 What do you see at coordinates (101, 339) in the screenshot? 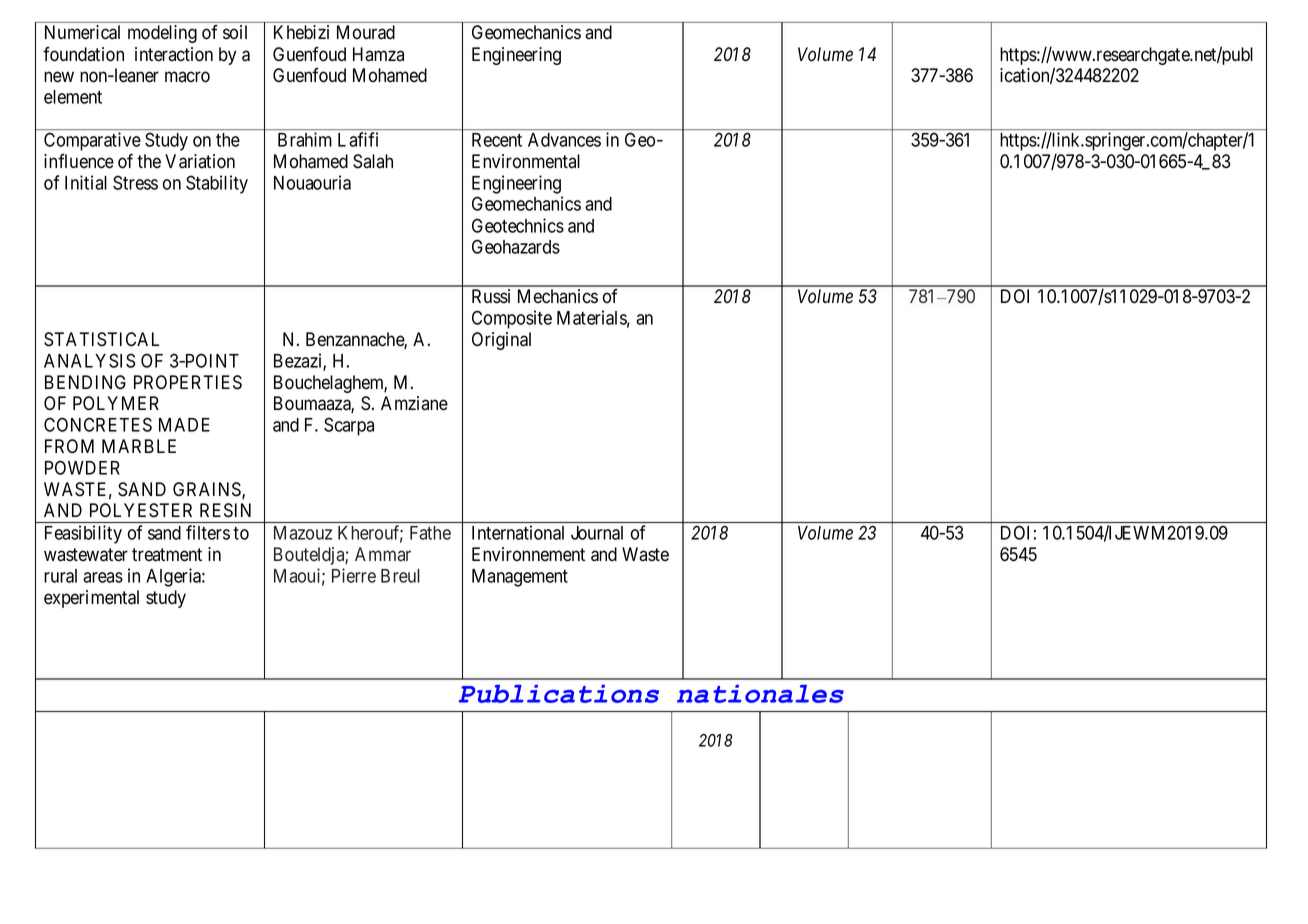
I see `STATISTICAL` at bounding box center [101, 339].
